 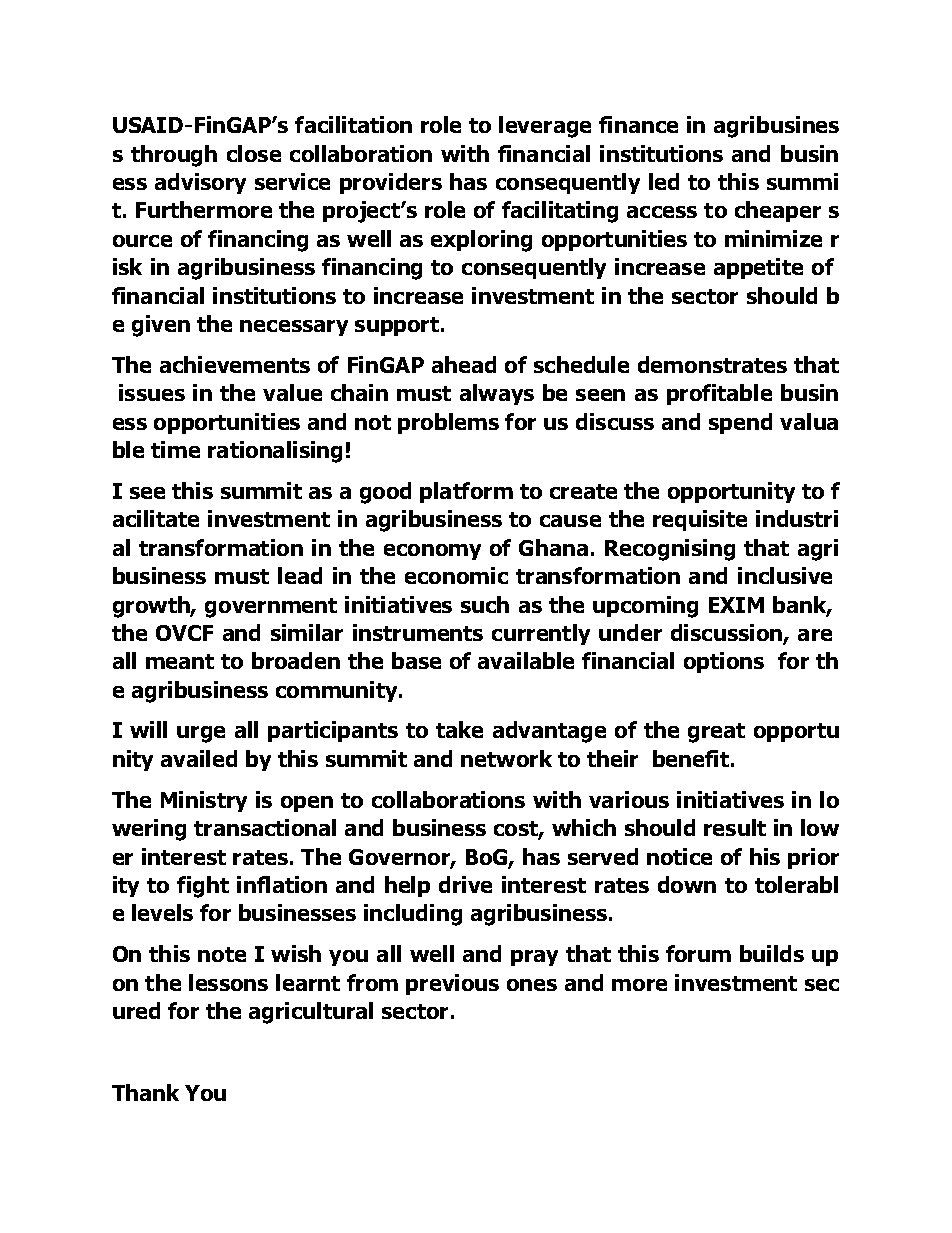 What do you see at coordinates (736, 605) in the screenshot?
I see `EXIM` at bounding box center [736, 605].
